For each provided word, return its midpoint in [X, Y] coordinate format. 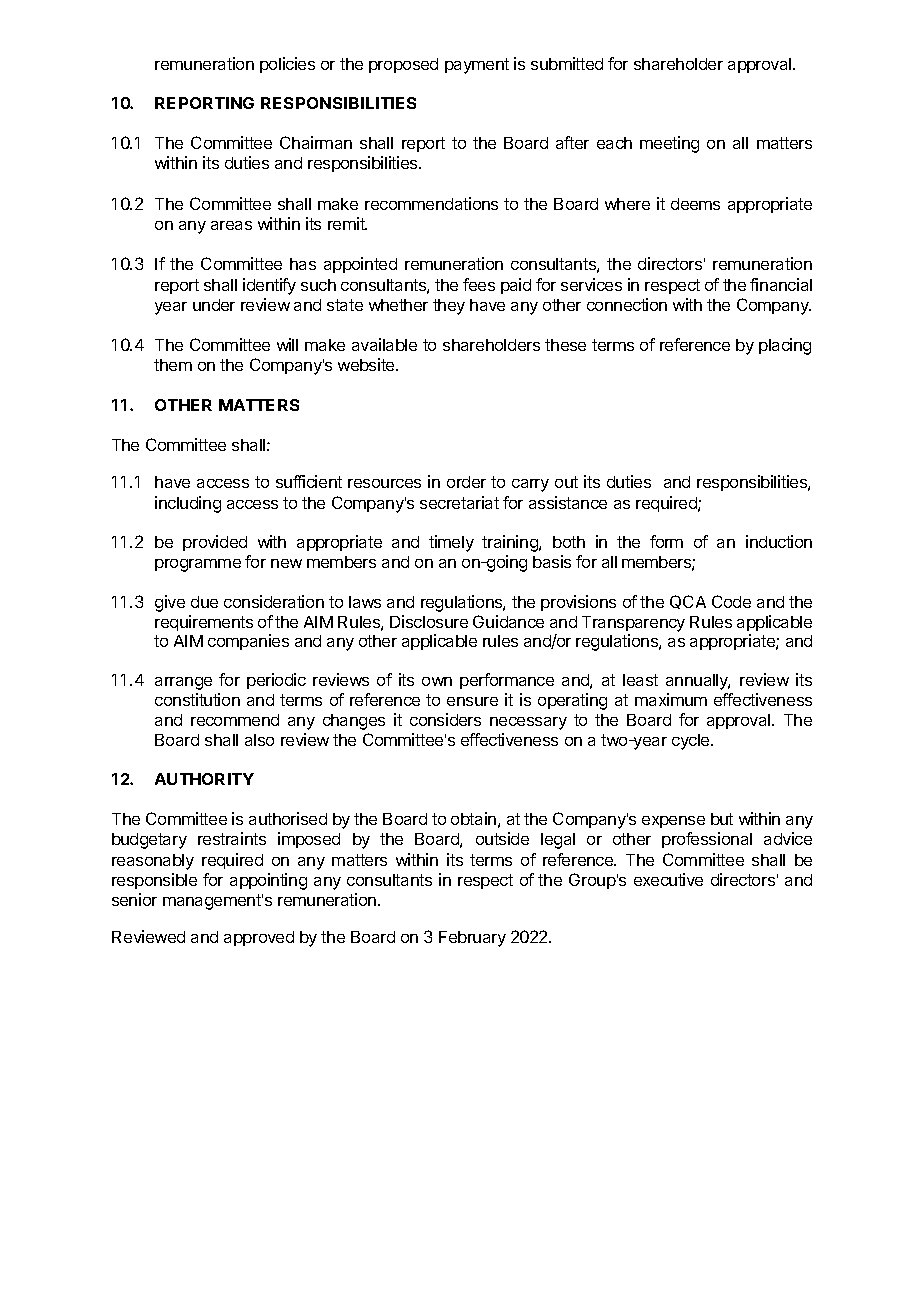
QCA [688, 602]
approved [259, 938]
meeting [669, 144]
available [384, 344]
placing [785, 346]
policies [287, 65]
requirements [204, 623]
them [173, 365]
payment [477, 66]
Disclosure [429, 621]
